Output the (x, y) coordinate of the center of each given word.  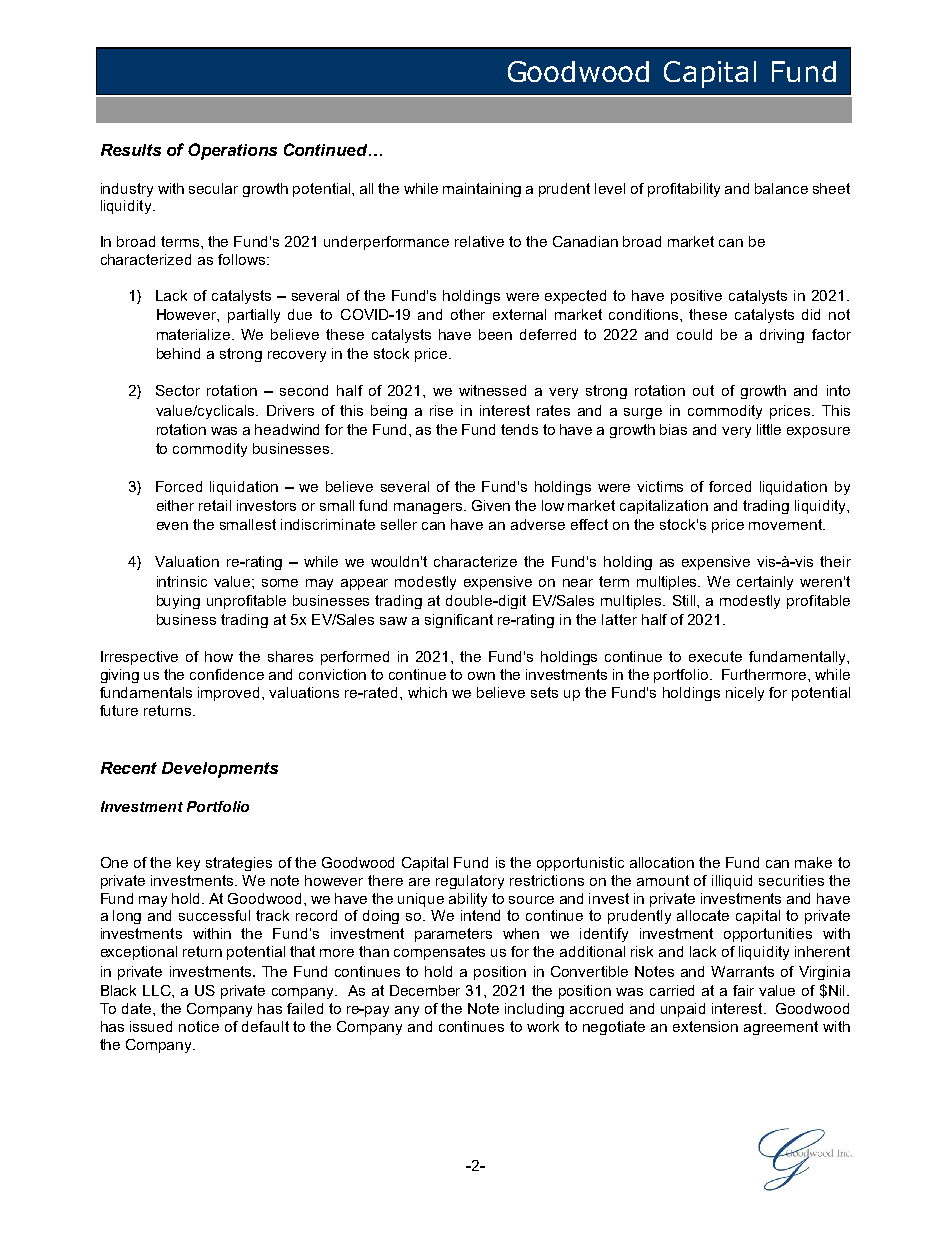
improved (230, 694)
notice (199, 1026)
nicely (745, 694)
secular (213, 188)
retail (215, 505)
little (769, 429)
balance (781, 188)
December (425, 990)
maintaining (482, 190)
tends (519, 429)
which (427, 692)
